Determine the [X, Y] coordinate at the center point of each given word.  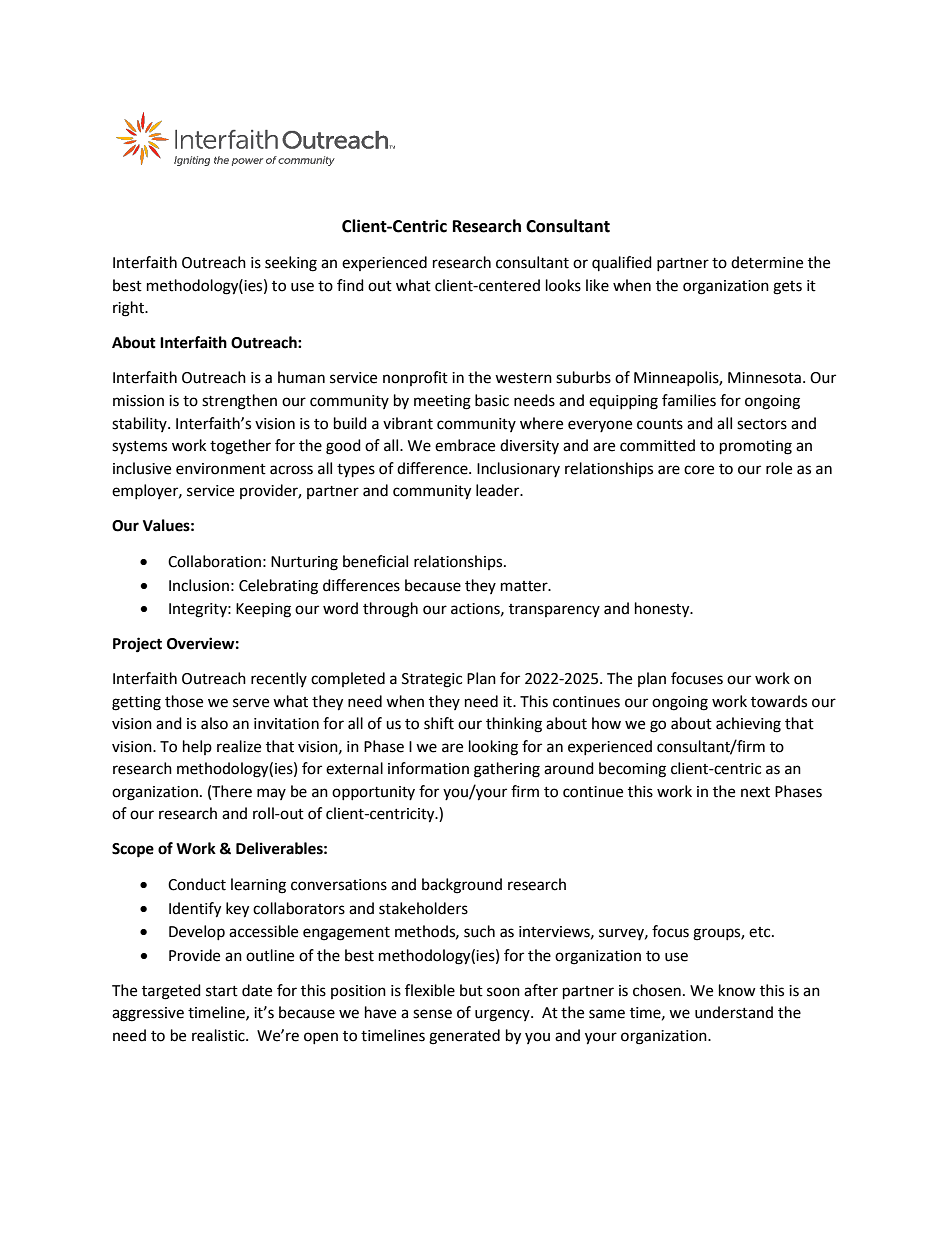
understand [734, 1012]
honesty [663, 610]
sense [432, 1014]
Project [137, 645]
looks [563, 285]
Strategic [432, 680]
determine [767, 262]
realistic [219, 1035]
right [130, 309]
